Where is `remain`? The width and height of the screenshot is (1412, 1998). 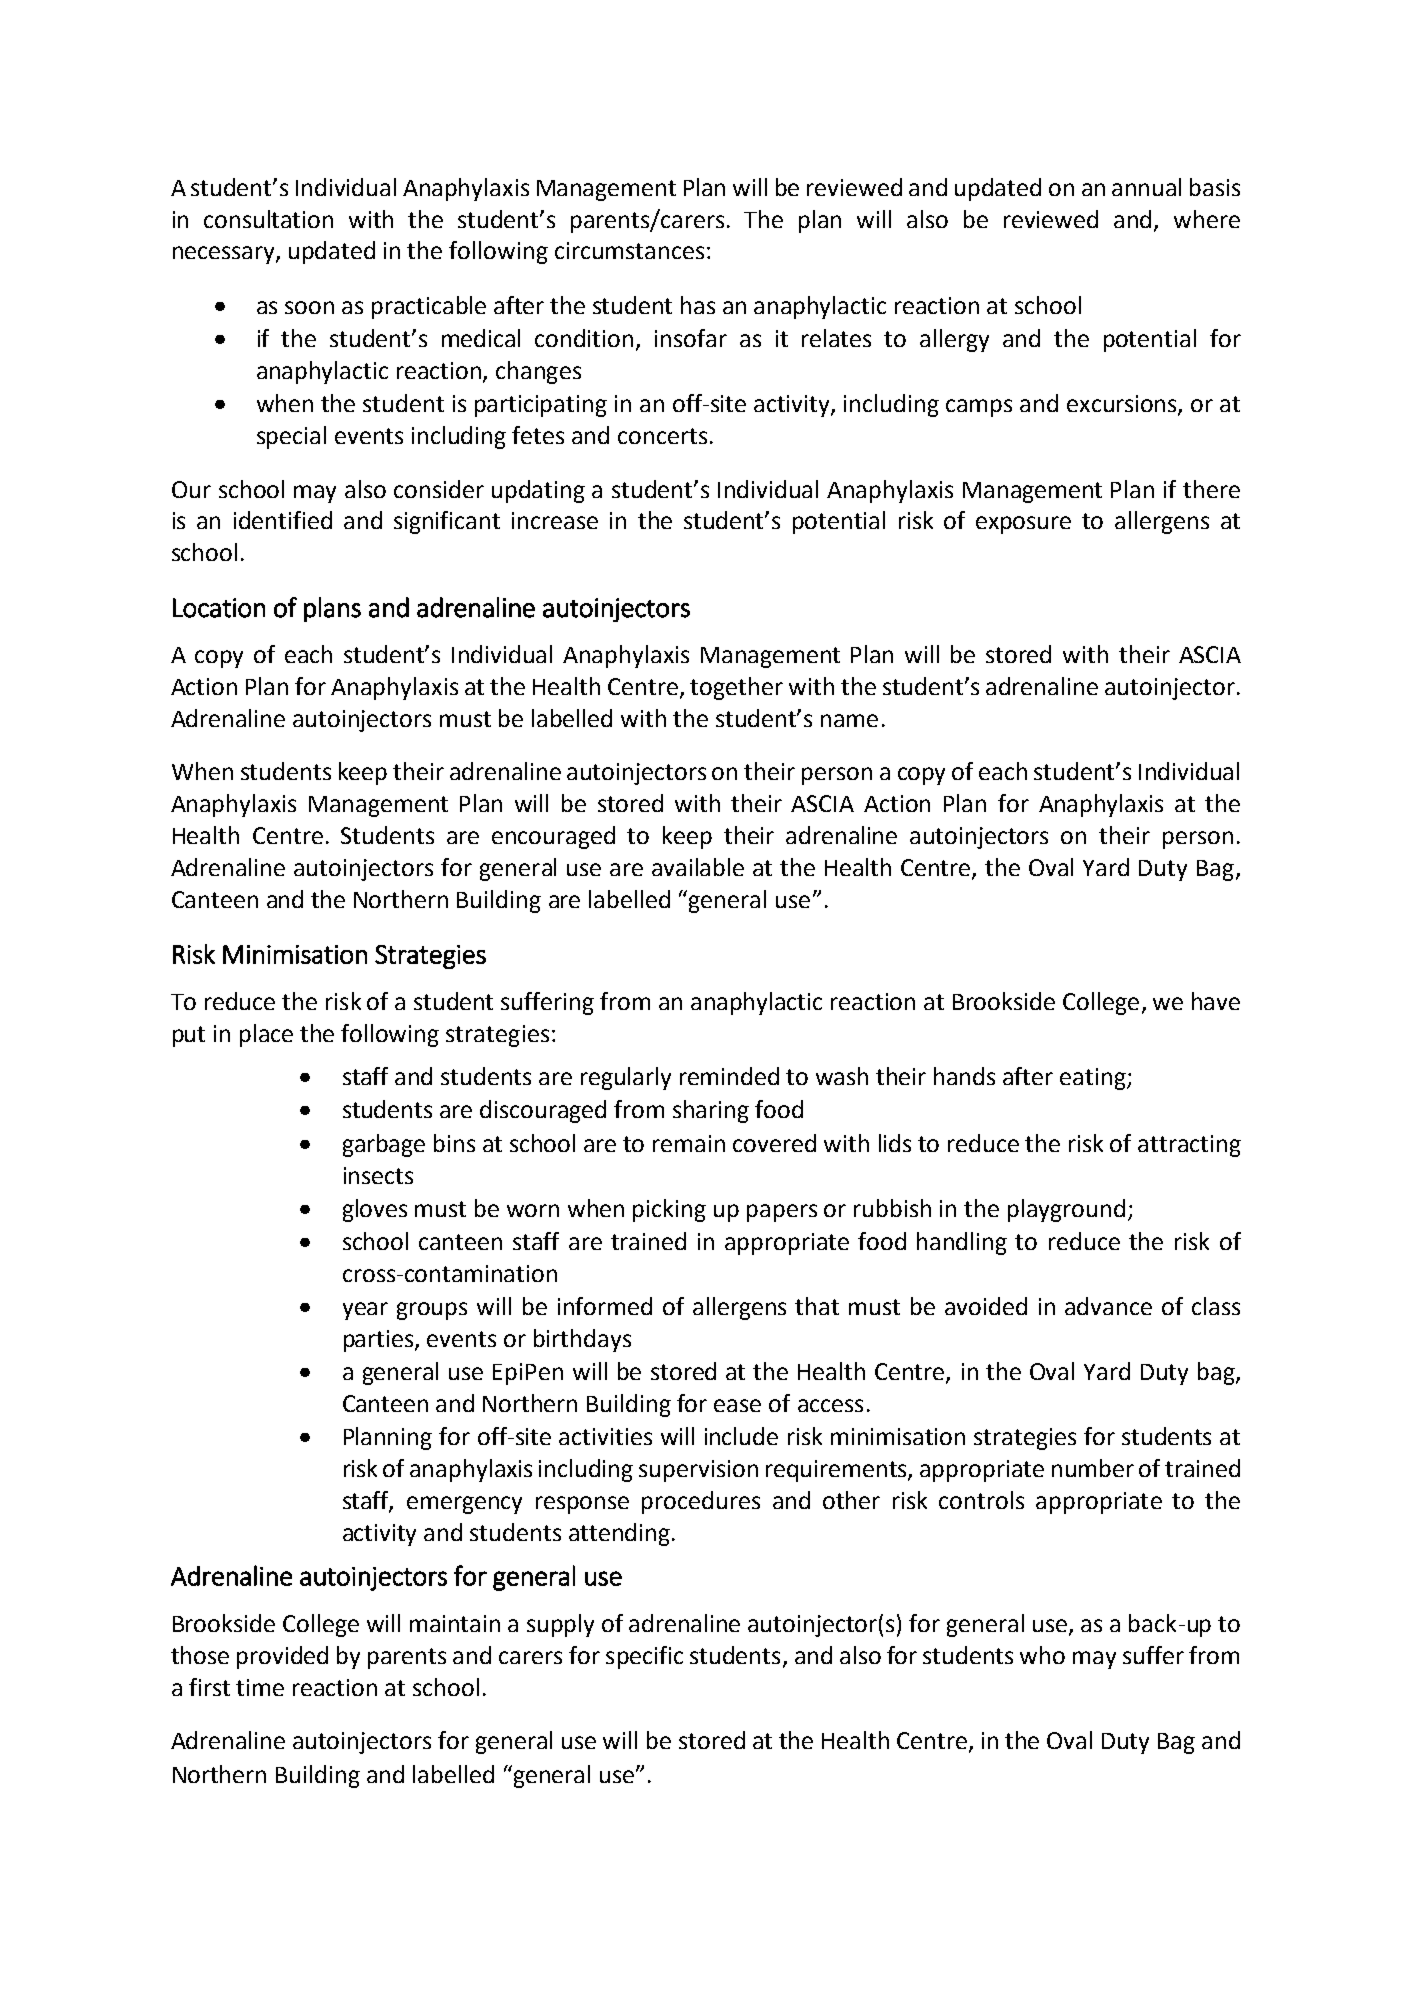 remain is located at coordinates (689, 1143).
